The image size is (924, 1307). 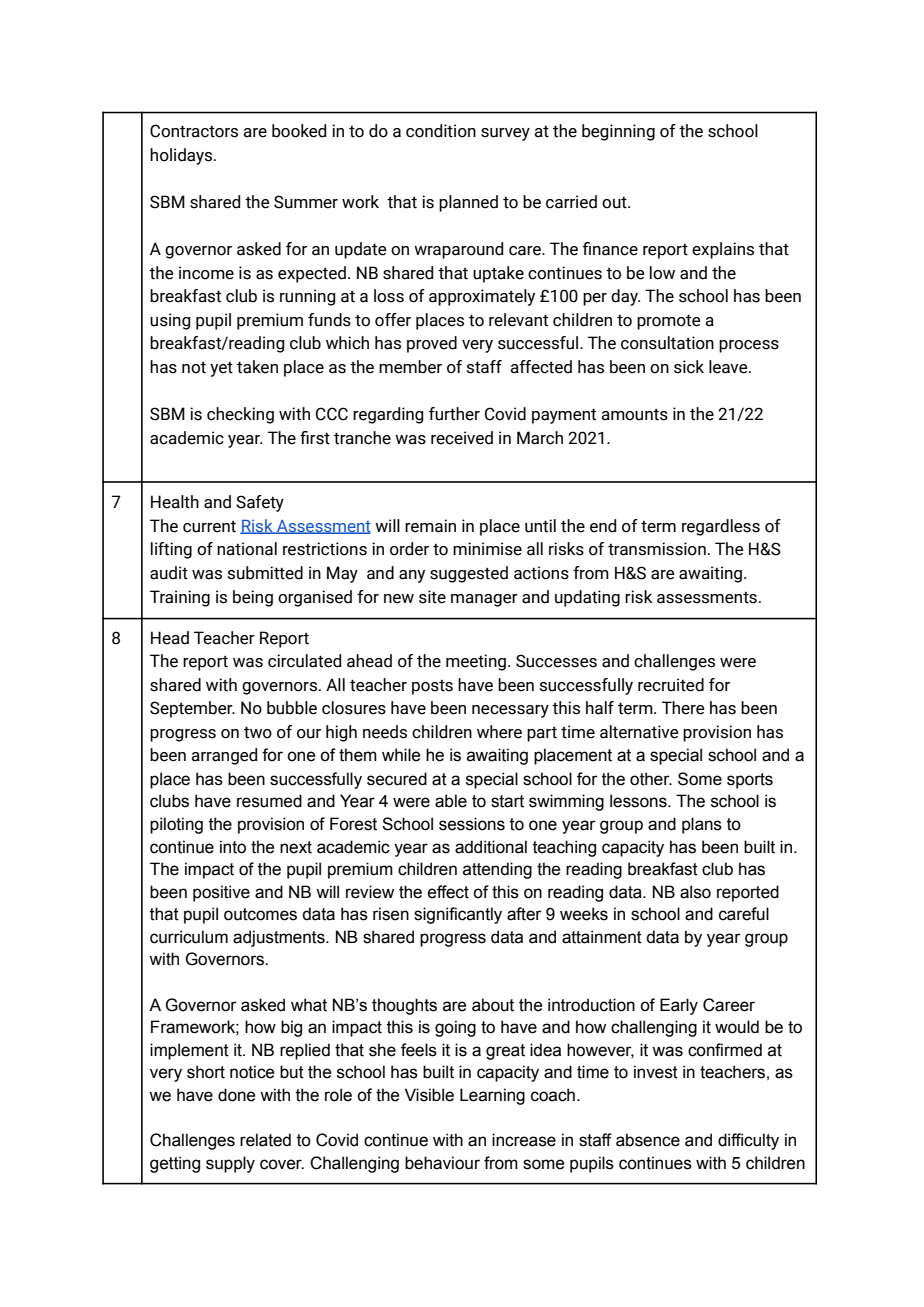 What do you see at coordinates (476, 662) in the screenshot?
I see `meeting` at bounding box center [476, 662].
